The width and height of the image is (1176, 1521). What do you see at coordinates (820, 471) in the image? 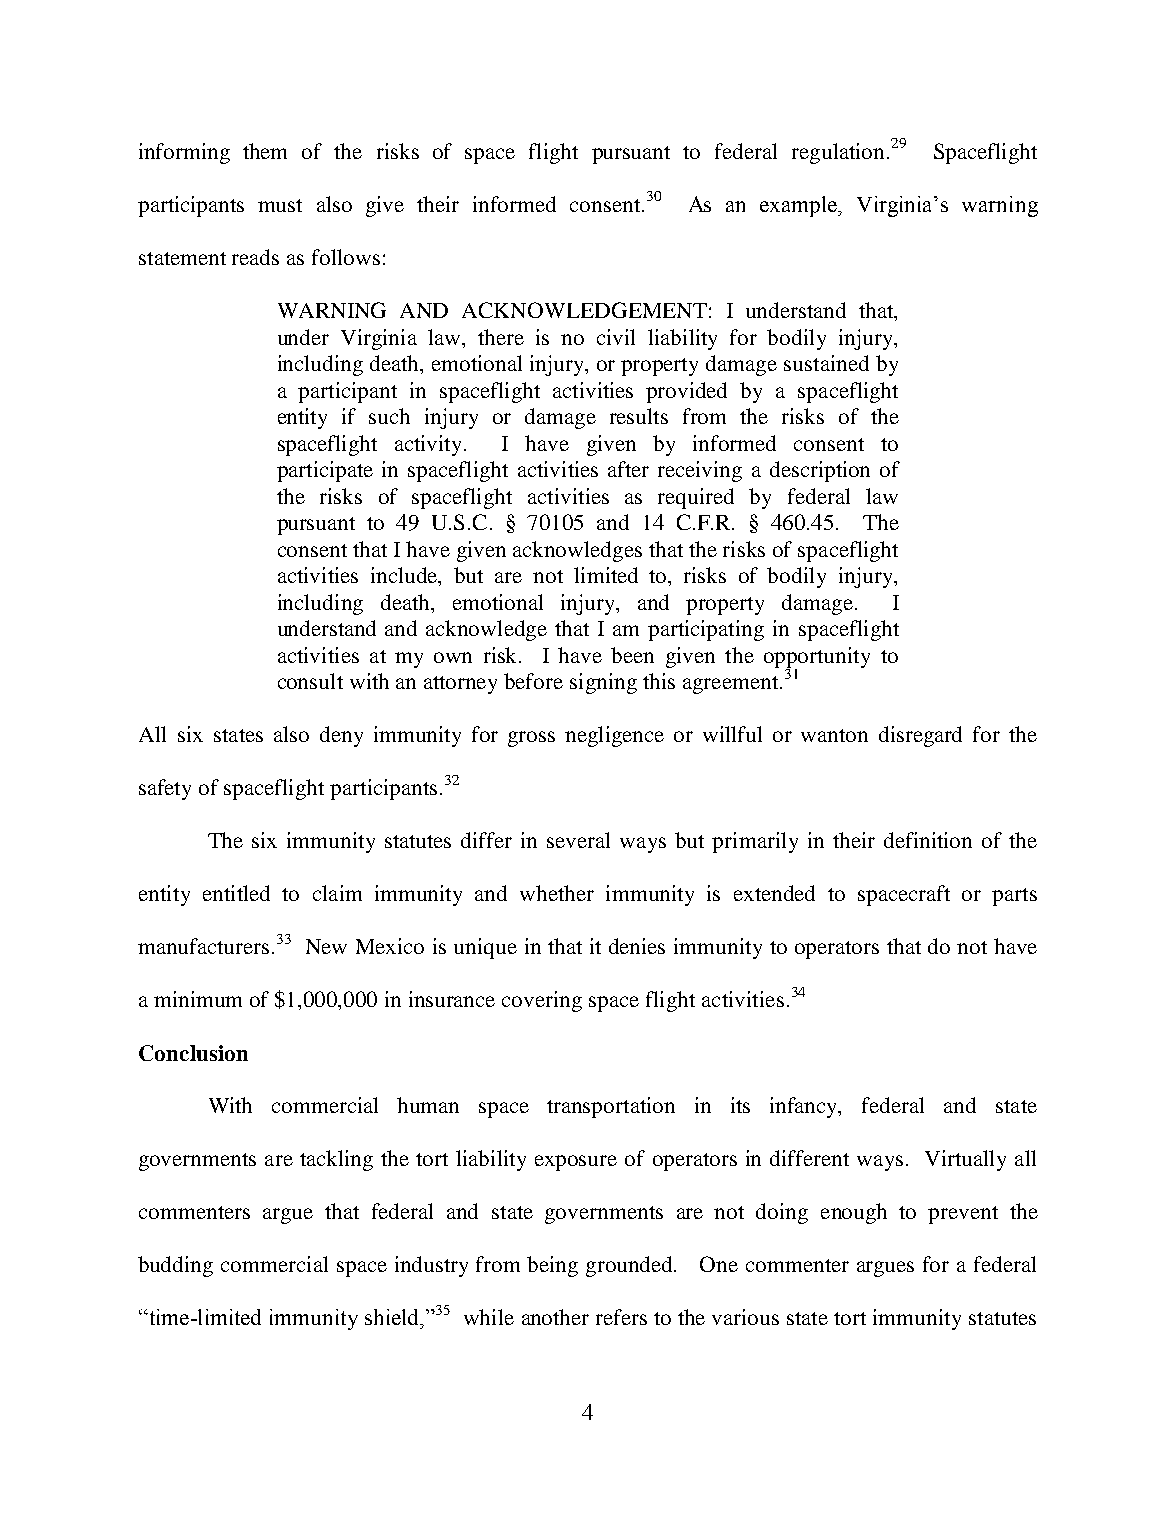
I see `description` at bounding box center [820, 471].
